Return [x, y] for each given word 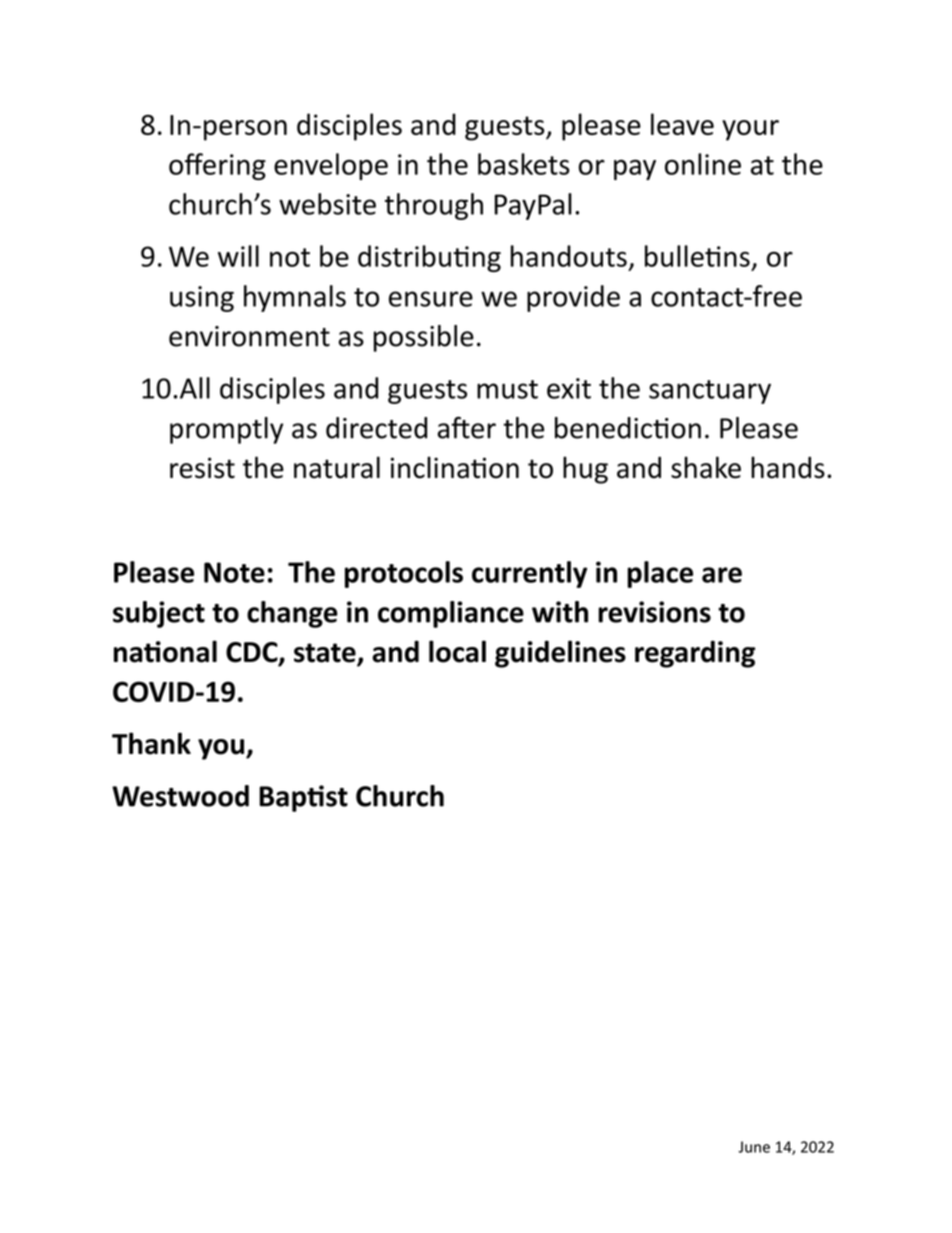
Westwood [180, 796]
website [327, 204]
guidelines [560, 654]
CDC [253, 653]
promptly [226, 430]
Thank [151, 743]
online [703, 164]
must [507, 389]
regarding [695, 654]
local [457, 651]
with [560, 612]
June [754, 1147]
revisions [655, 612]
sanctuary [710, 392]
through [434, 206]
